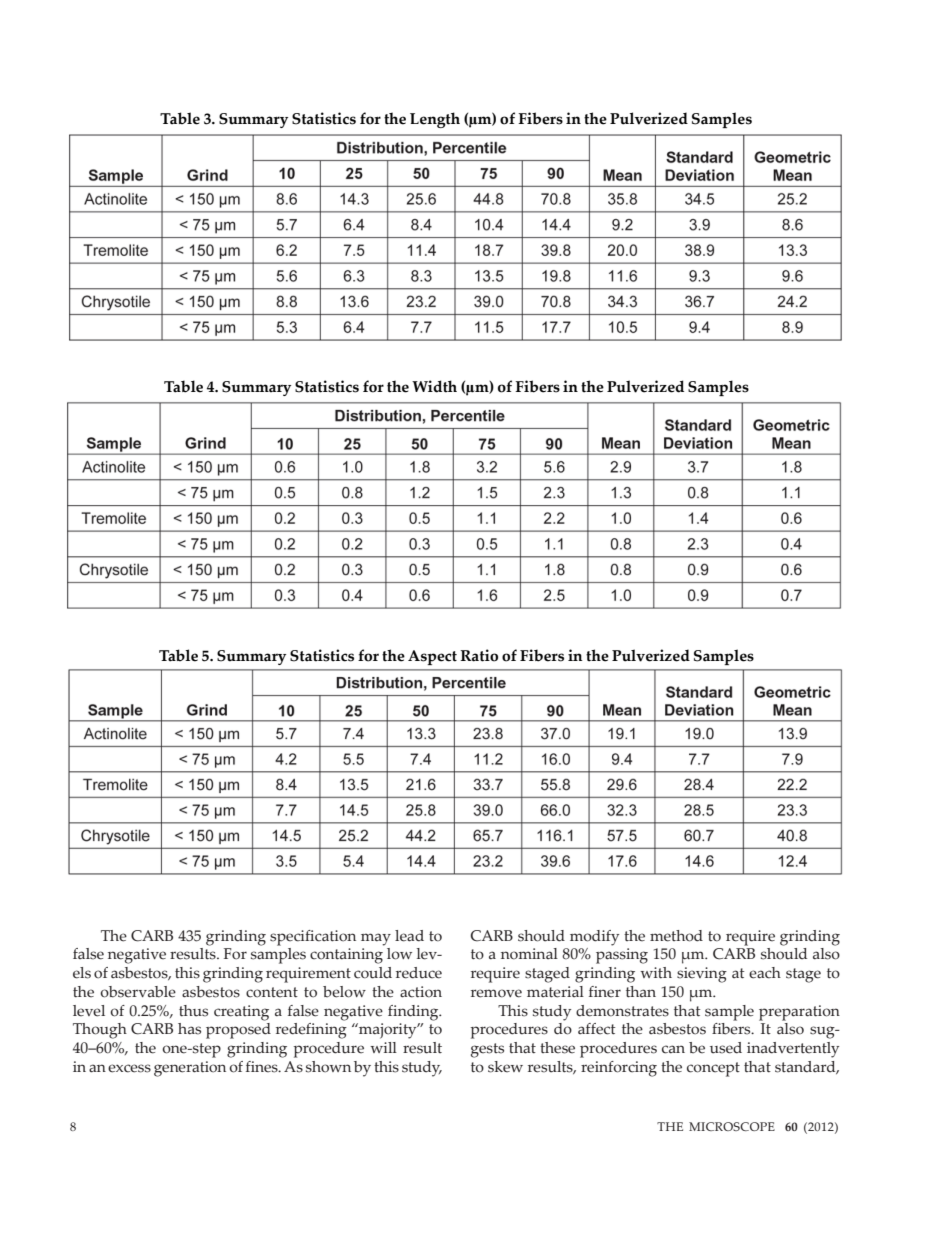 The height and width of the page is (1233, 952). I want to click on Width, so click(434, 386).
